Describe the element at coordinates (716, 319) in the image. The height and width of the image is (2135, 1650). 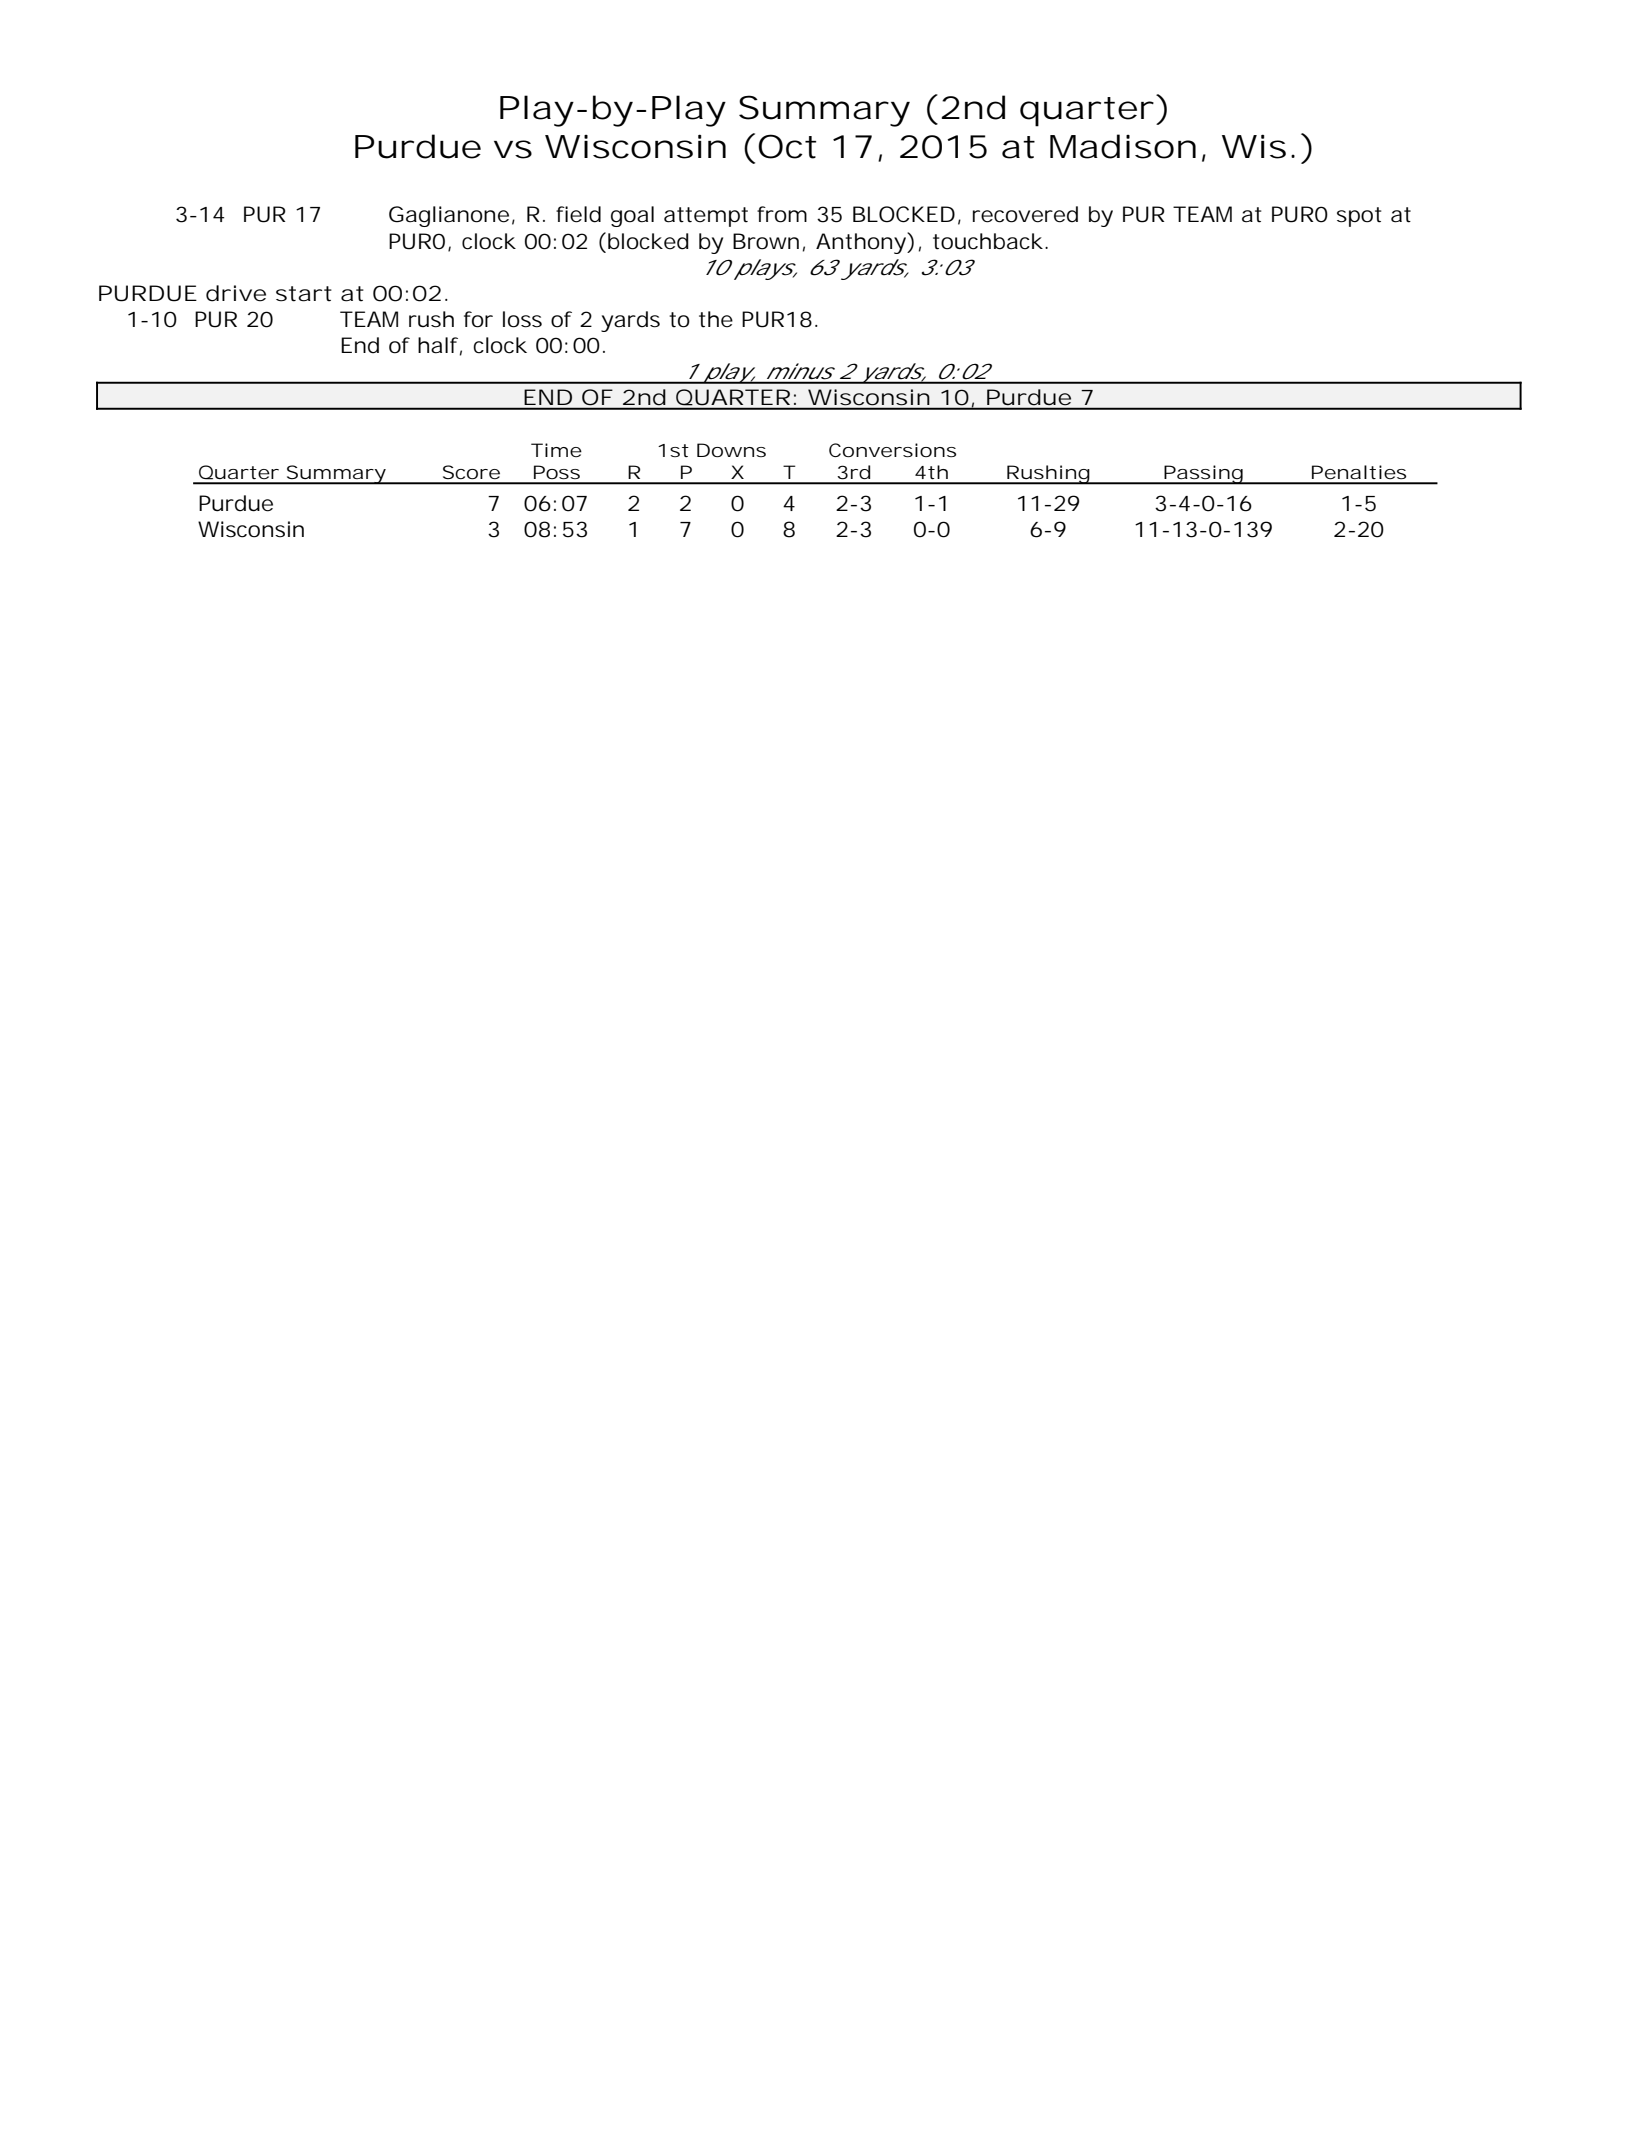
I see `the` at that location.
